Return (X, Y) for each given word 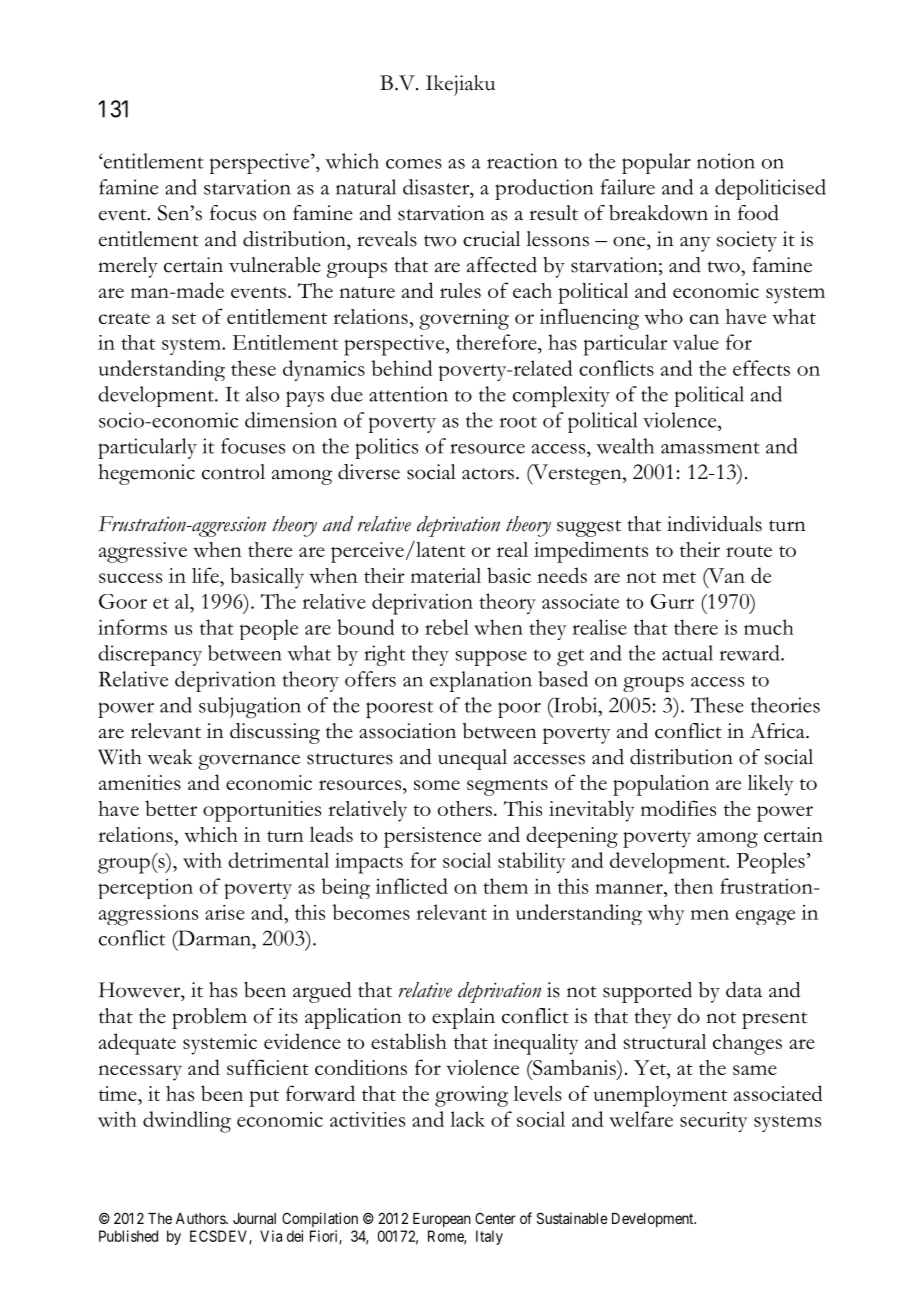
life (206, 575)
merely (128, 267)
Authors (201, 1218)
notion (726, 161)
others (465, 808)
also (262, 394)
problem (209, 1018)
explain (463, 1018)
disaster (437, 187)
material (446, 575)
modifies (678, 808)
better (171, 808)
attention (408, 394)
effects (761, 368)
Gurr (672, 601)
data (744, 990)
